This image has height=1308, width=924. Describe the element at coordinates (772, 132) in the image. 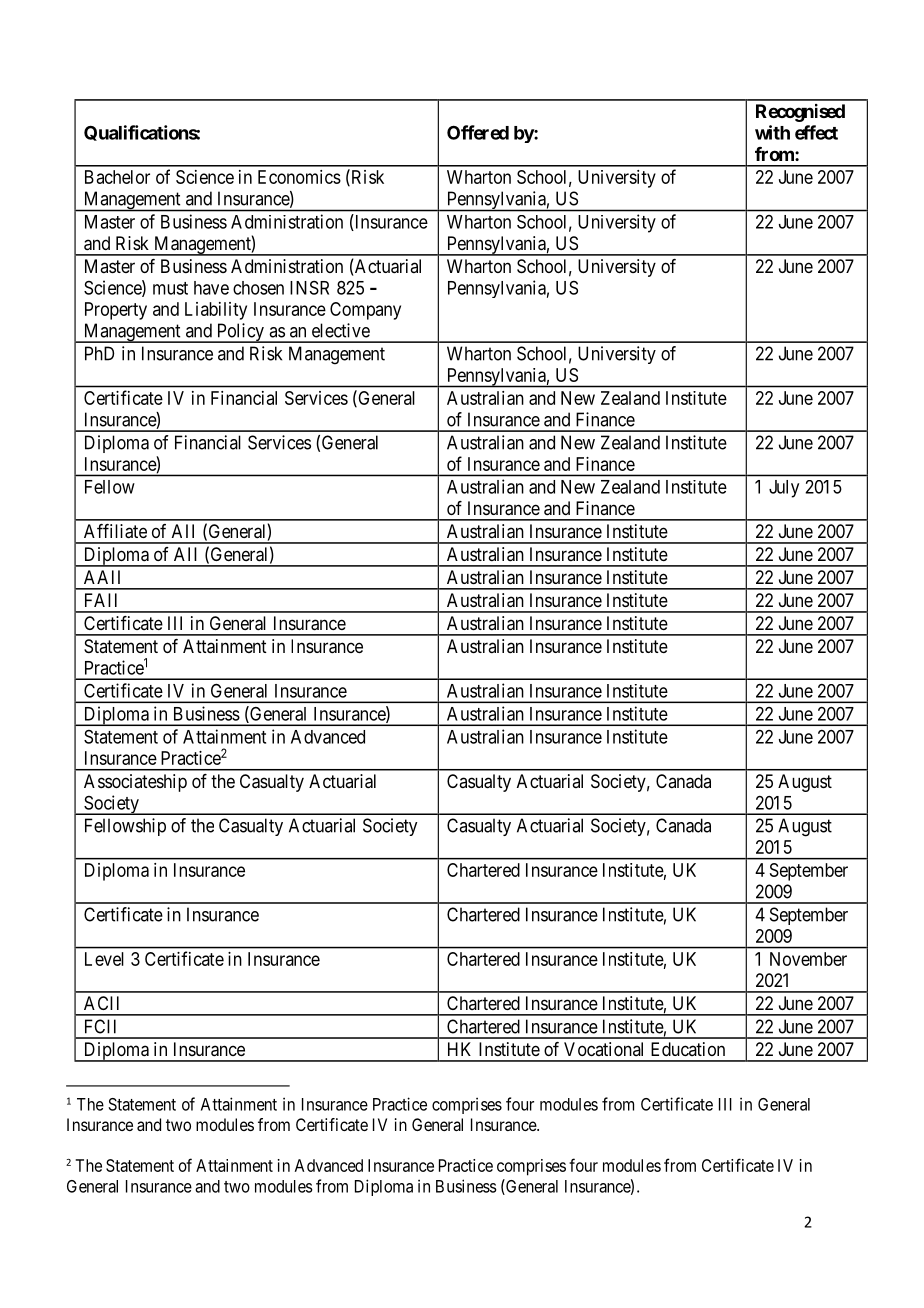

I see `with` at that location.
